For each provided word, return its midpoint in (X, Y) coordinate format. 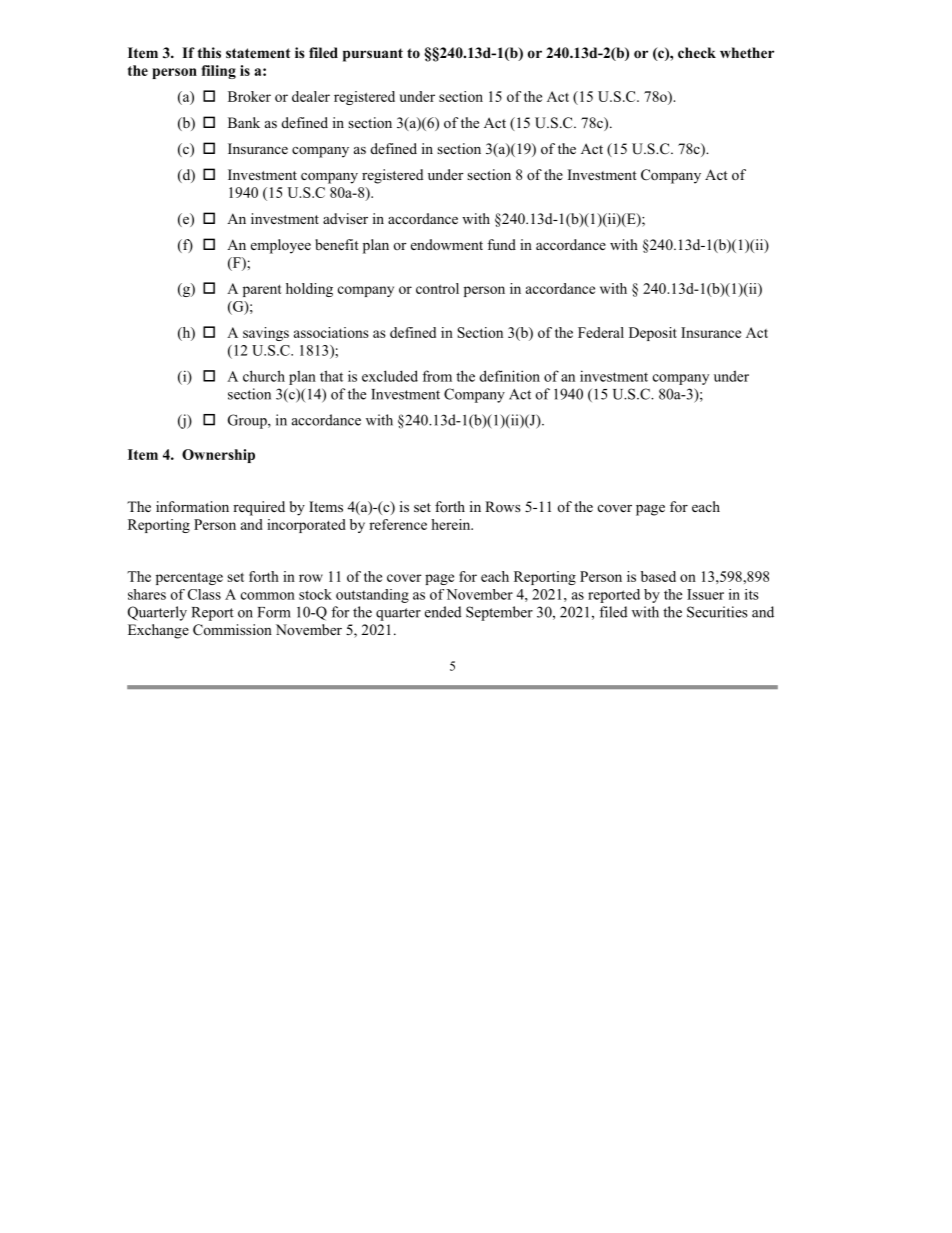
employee (281, 246)
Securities (717, 612)
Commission (232, 630)
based (658, 576)
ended (443, 612)
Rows (503, 506)
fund (501, 244)
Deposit (653, 334)
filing (218, 72)
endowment (447, 244)
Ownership (218, 456)
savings (266, 334)
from (437, 376)
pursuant (373, 55)
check (697, 52)
